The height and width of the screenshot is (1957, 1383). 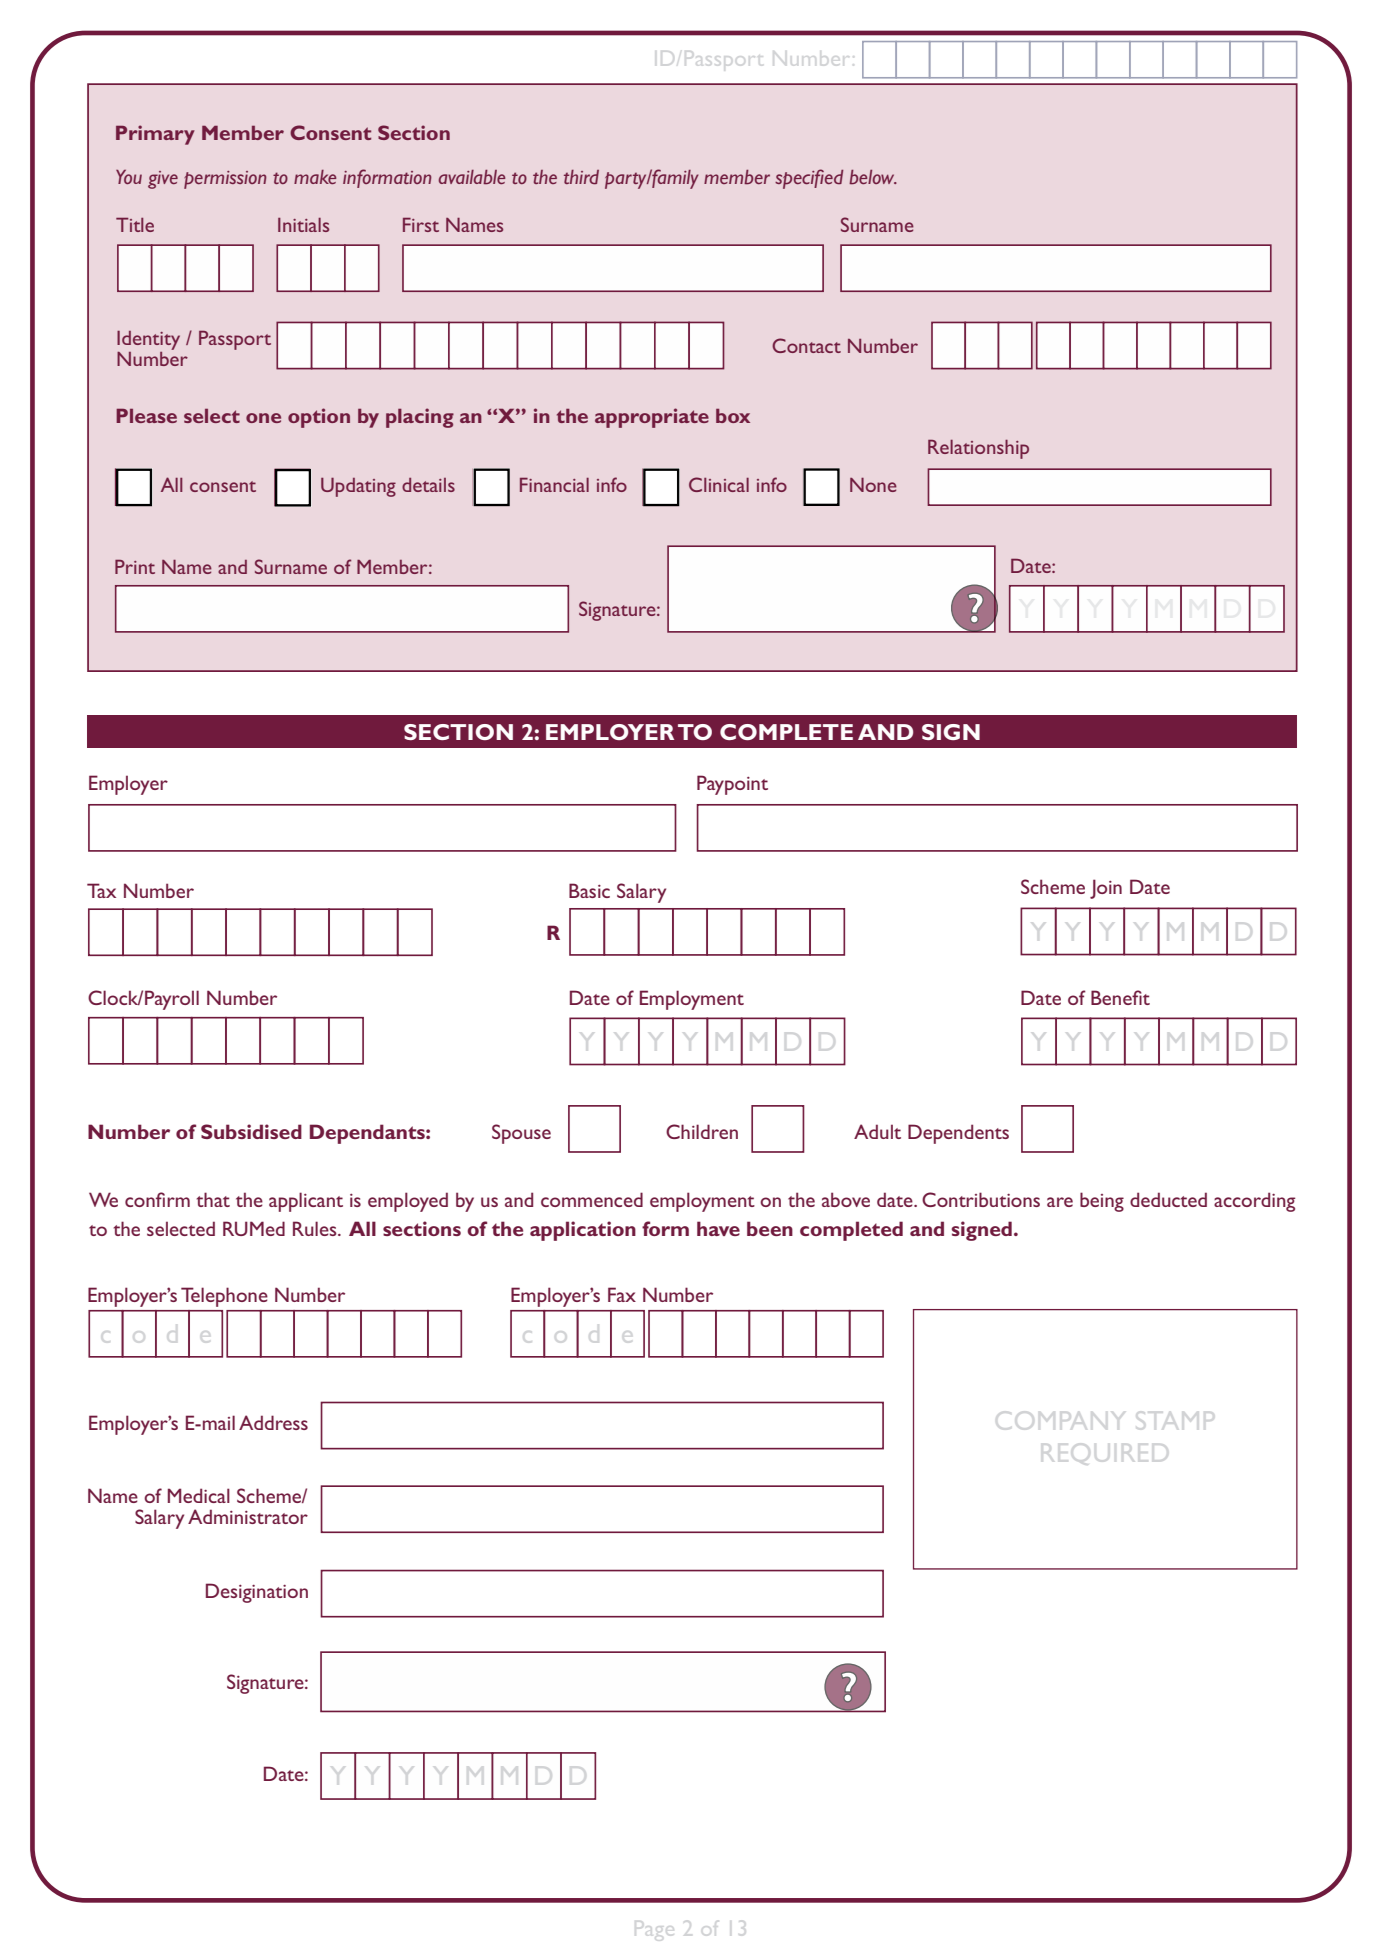 What do you see at coordinates (873, 177) in the screenshot?
I see `below` at bounding box center [873, 177].
